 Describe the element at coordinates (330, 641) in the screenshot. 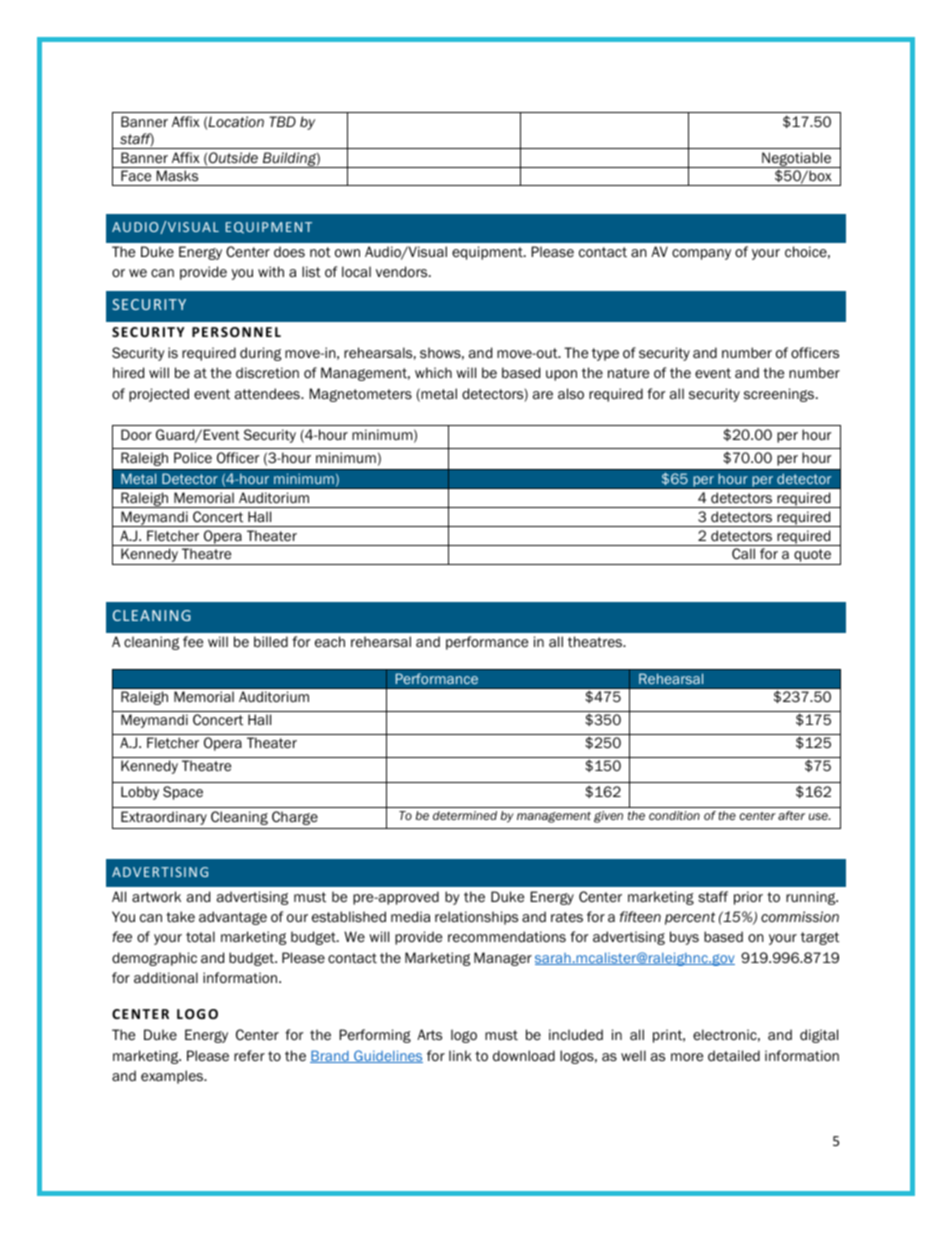

I see `each` at that location.
